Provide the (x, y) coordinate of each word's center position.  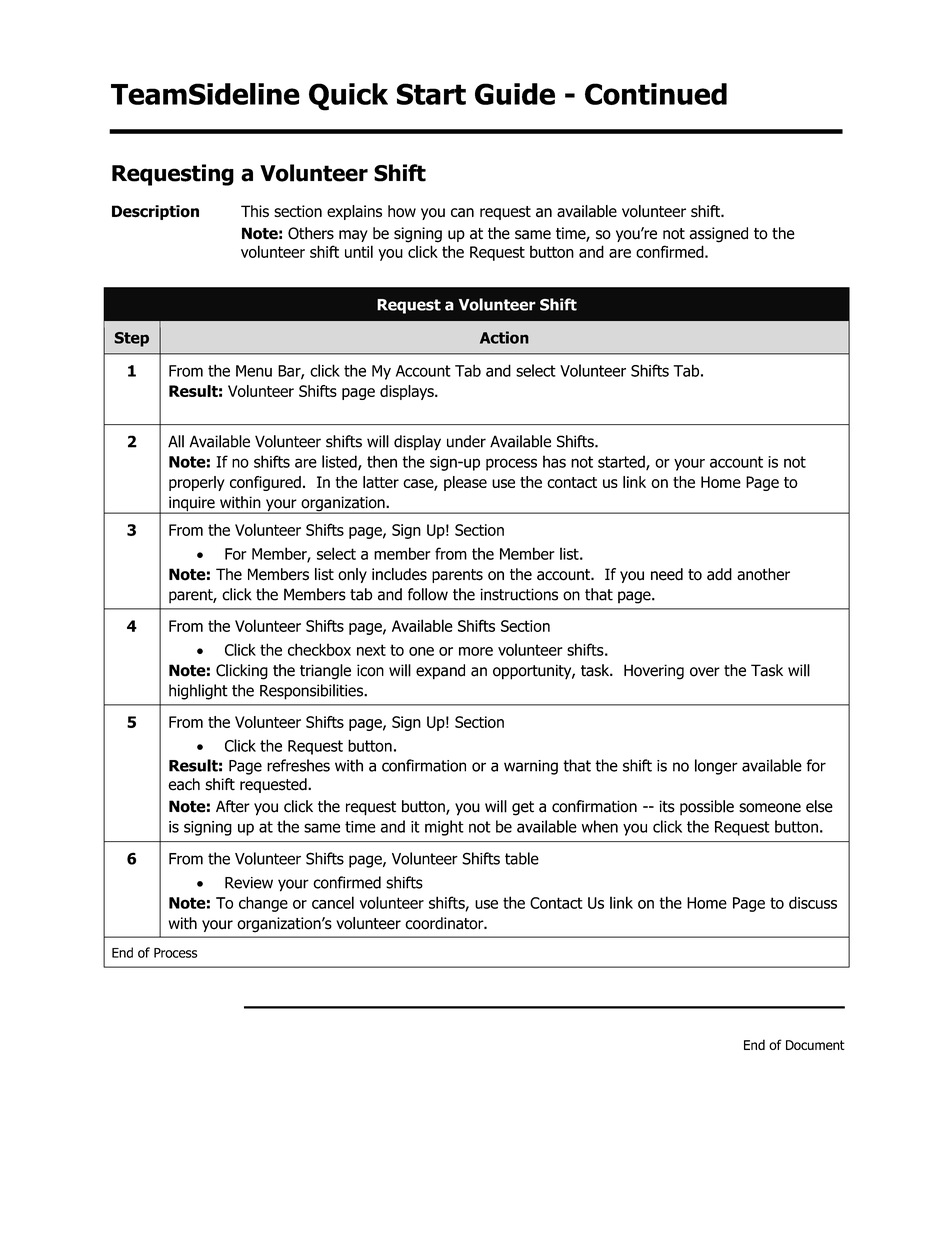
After (233, 806)
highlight (198, 692)
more (476, 651)
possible (707, 808)
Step (131, 339)
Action (504, 337)
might (444, 828)
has (554, 461)
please (465, 483)
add (719, 574)
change (263, 904)
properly (197, 483)
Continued (656, 94)
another (763, 574)
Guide (515, 94)
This (255, 211)
